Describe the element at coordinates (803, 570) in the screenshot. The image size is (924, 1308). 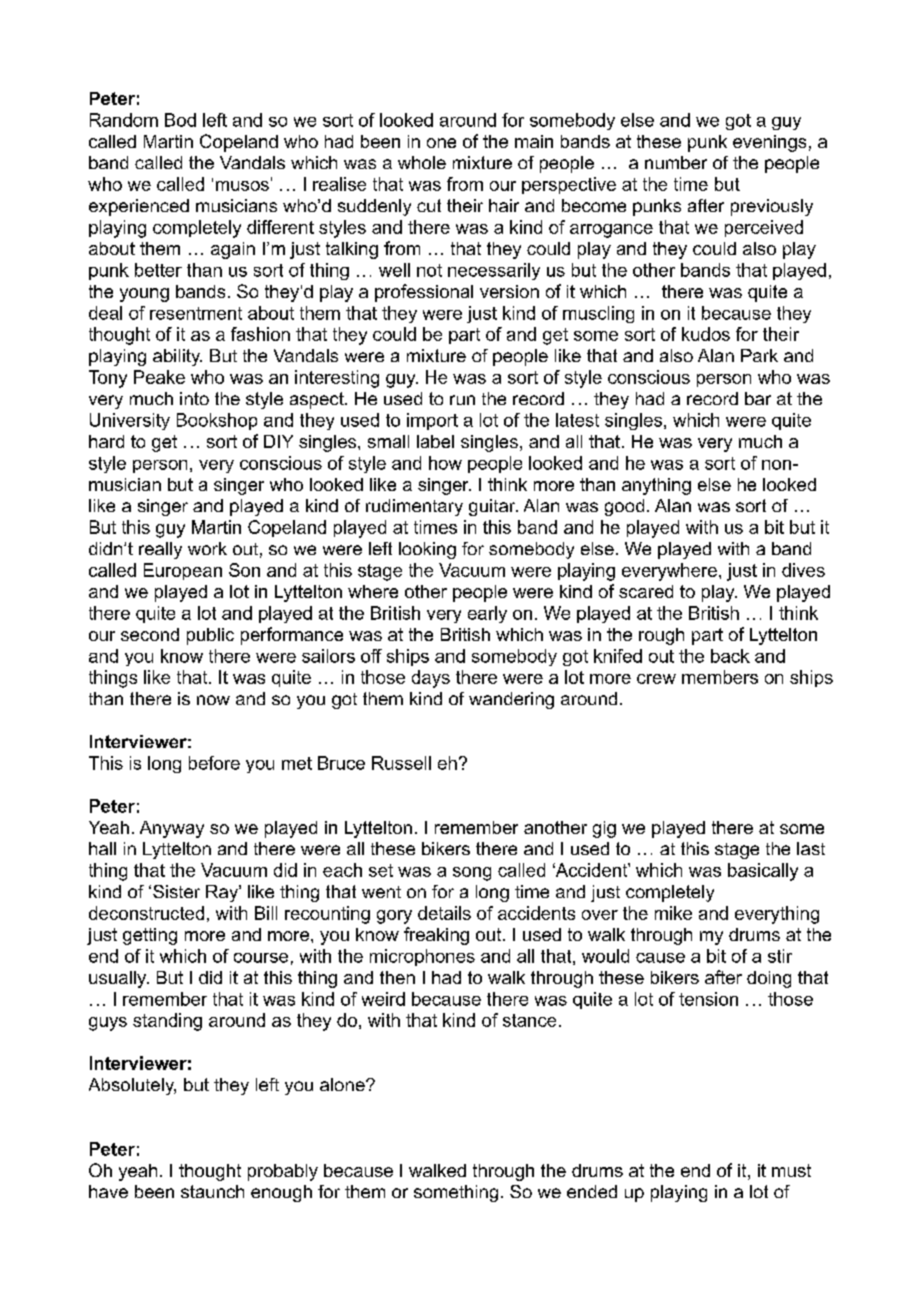
I see `dives` at that location.
